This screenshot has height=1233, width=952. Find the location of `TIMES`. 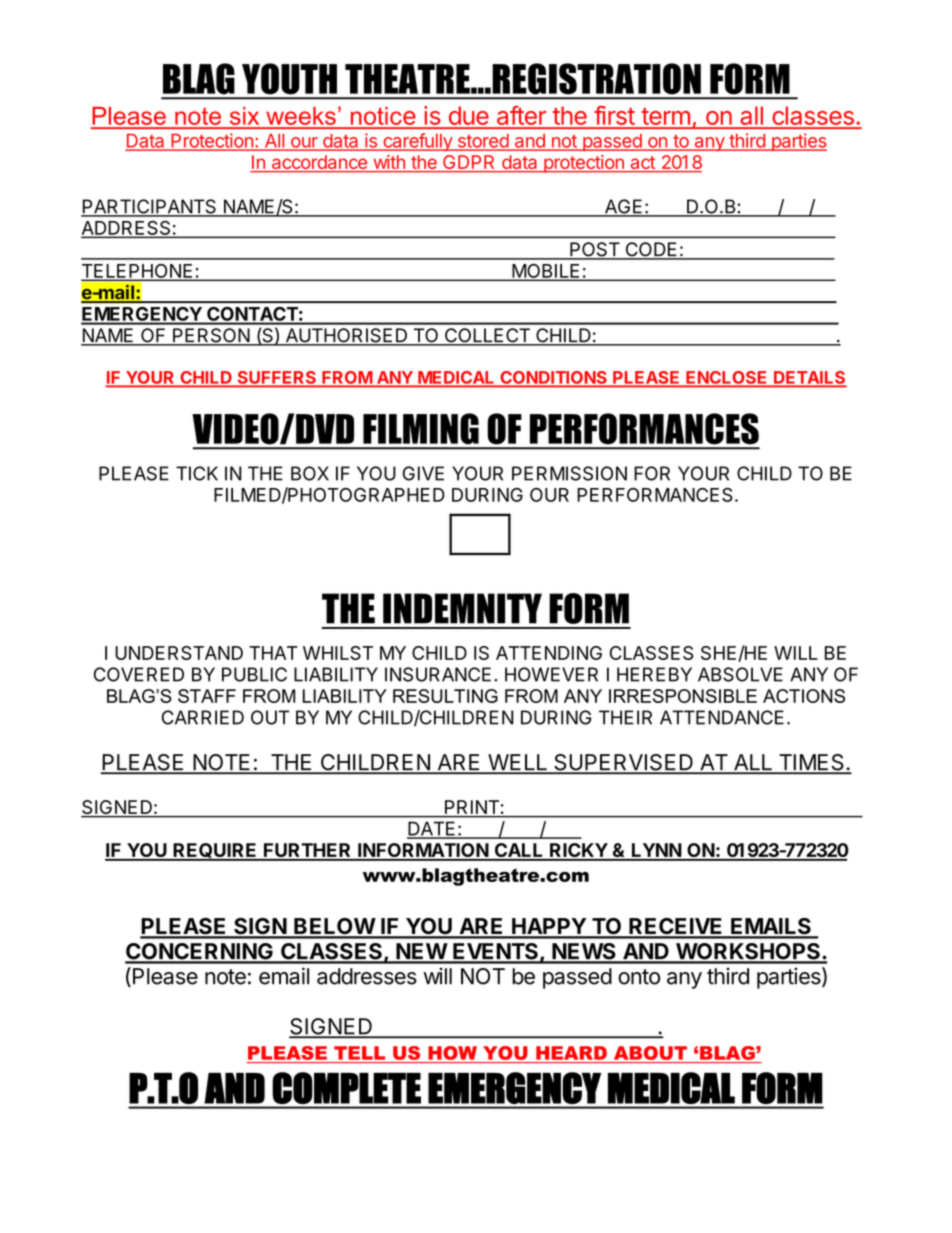

TIMES is located at coordinates (811, 763).
